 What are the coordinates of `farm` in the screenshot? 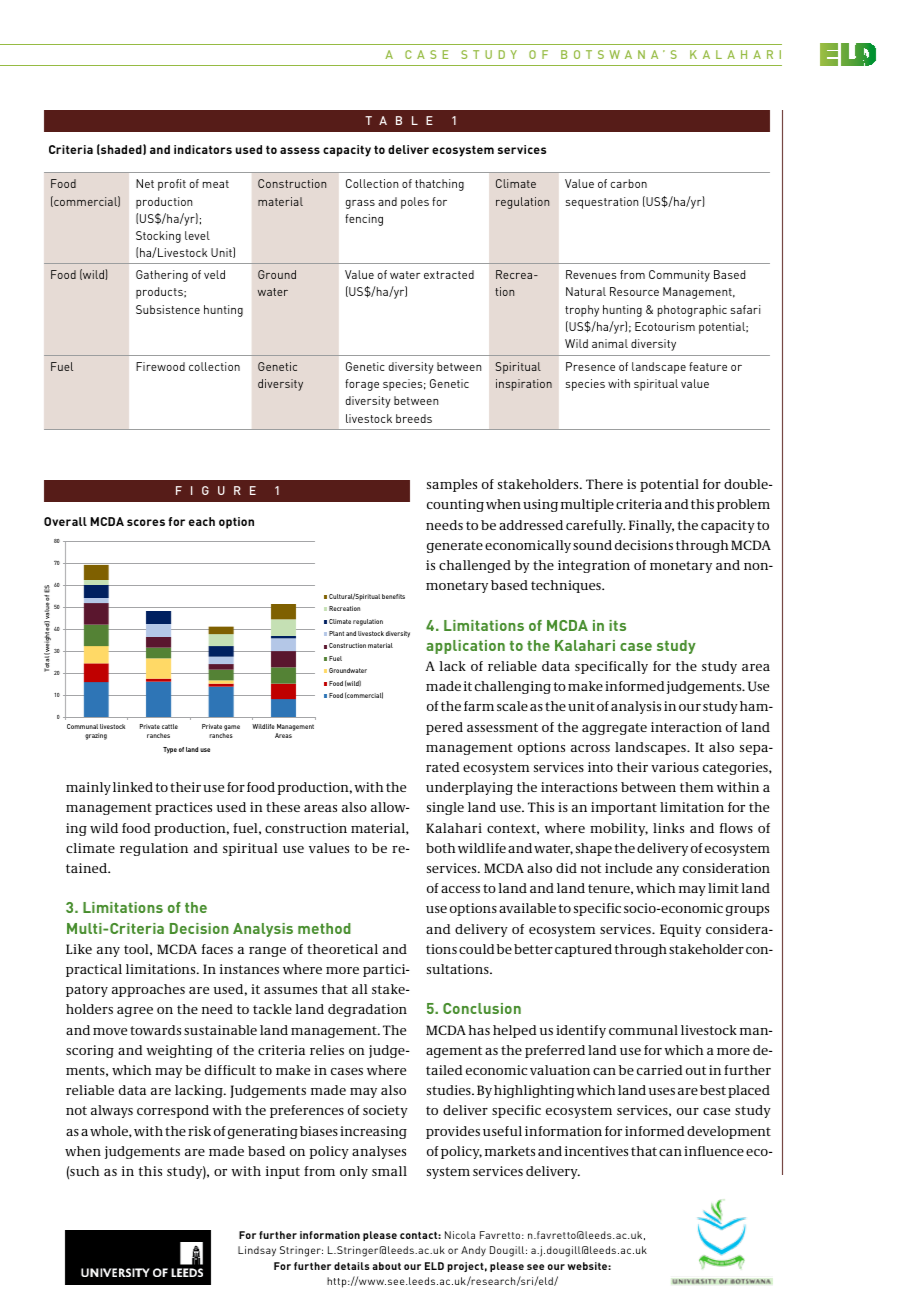 It's located at (479, 706).
